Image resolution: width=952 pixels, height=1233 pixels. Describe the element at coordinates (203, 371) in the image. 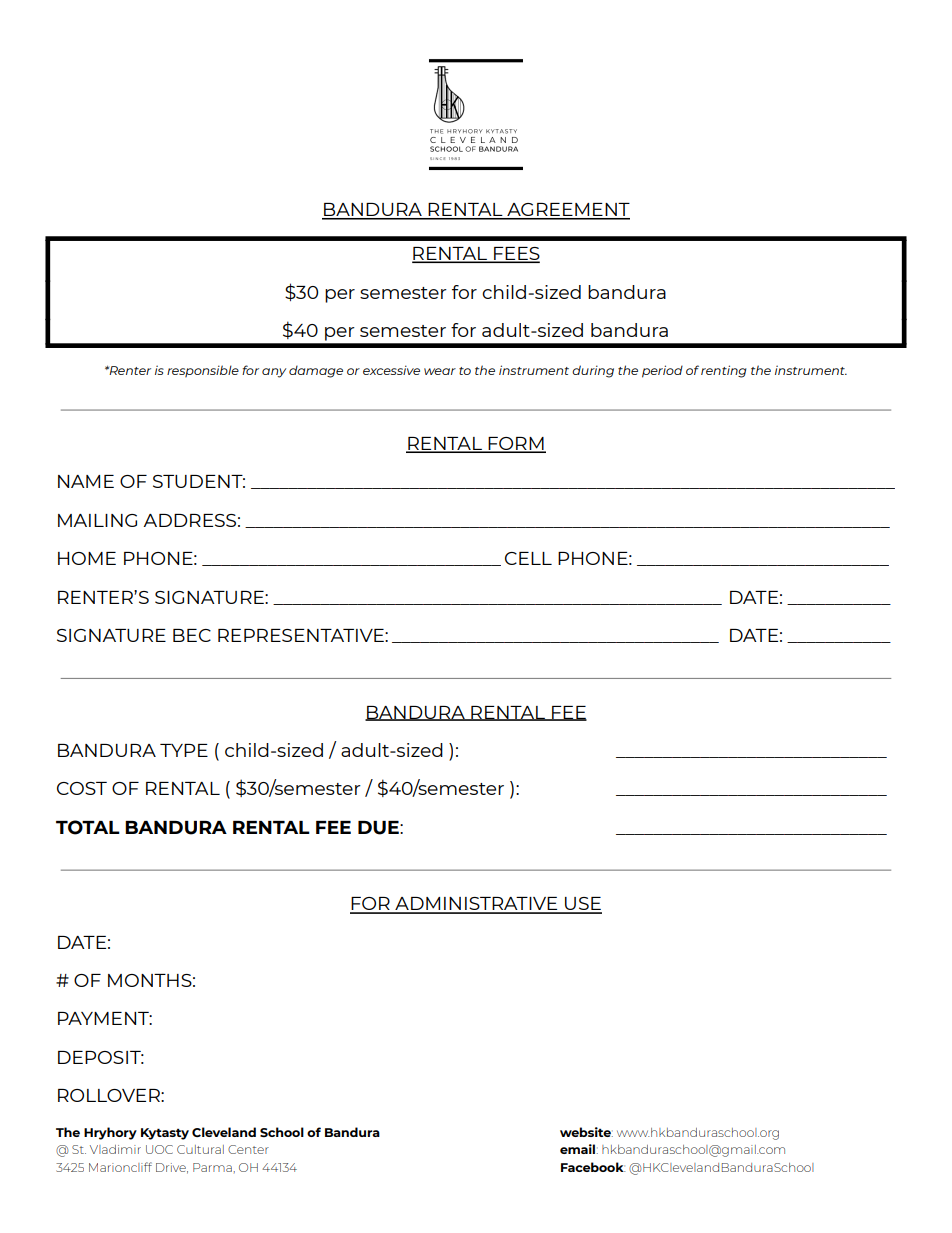

I see `responsible` at that location.
